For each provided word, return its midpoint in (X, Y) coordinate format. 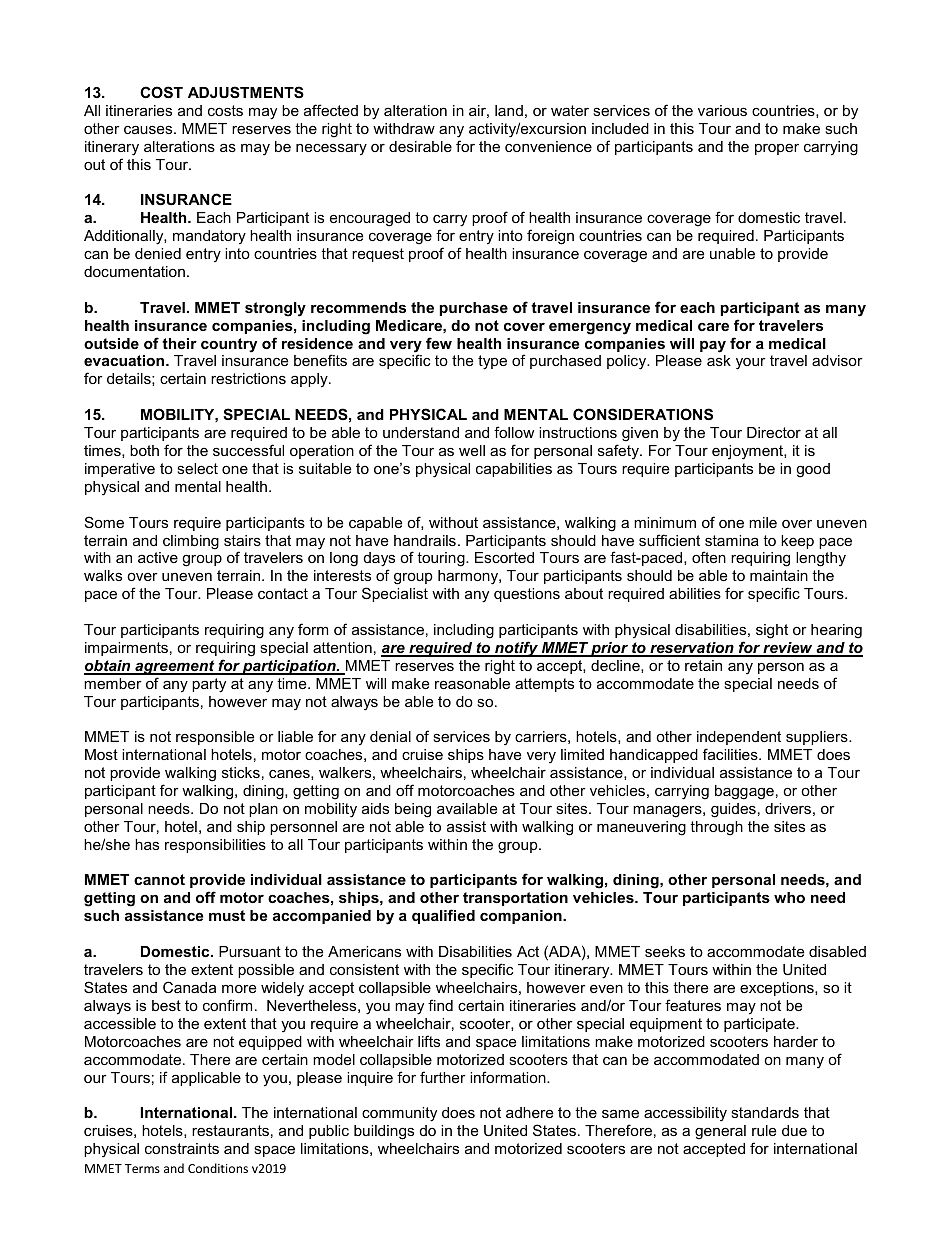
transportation (515, 899)
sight (772, 631)
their (179, 343)
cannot (159, 879)
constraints (182, 1148)
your (751, 364)
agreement (175, 667)
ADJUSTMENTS (246, 92)
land (509, 110)
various (722, 110)
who (789, 897)
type (492, 362)
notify (516, 649)
